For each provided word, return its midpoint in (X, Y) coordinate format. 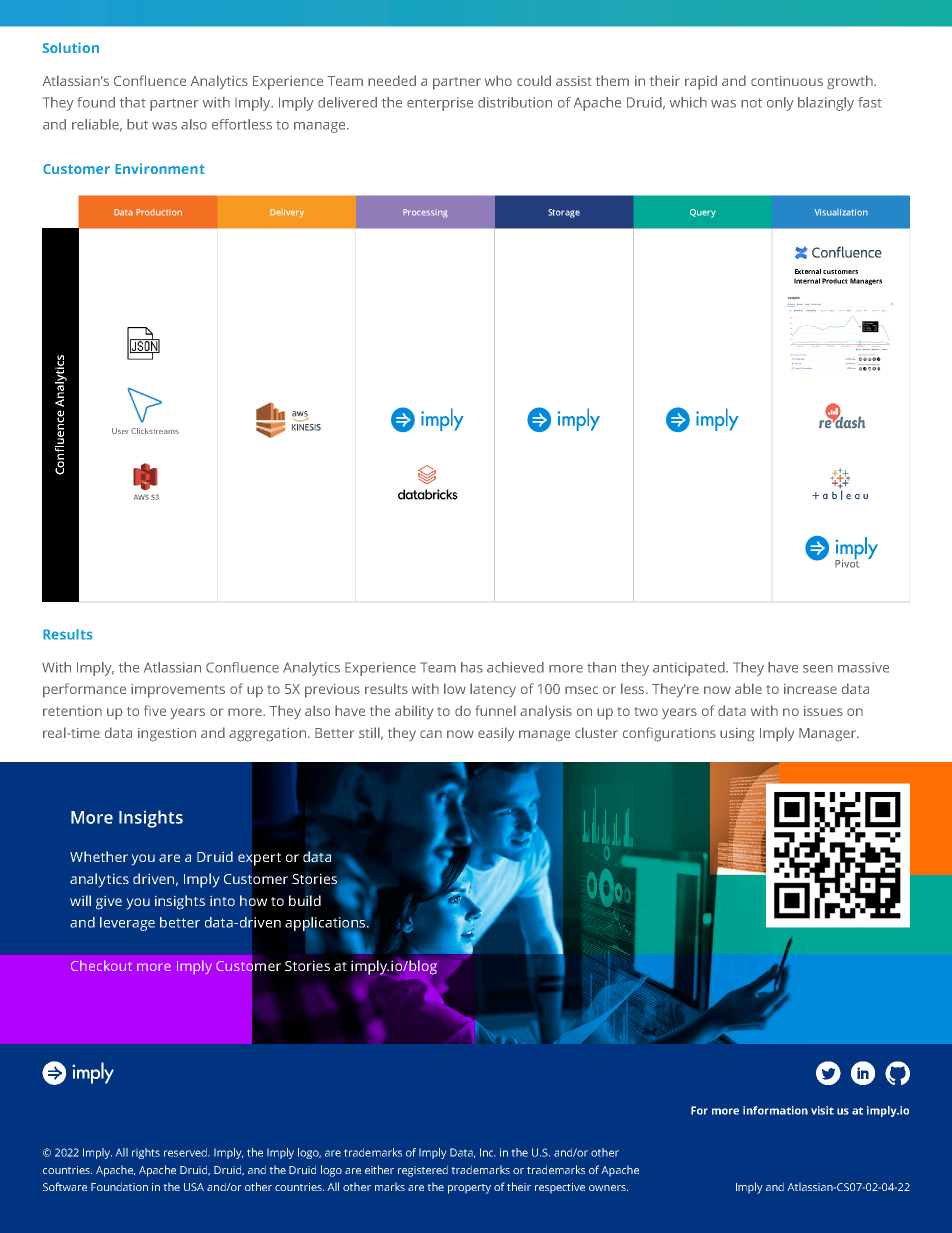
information (775, 1110)
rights (146, 1153)
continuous (787, 81)
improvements (178, 691)
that (133, 102)
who (498, 80)
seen (818, 669)
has (472, 667)
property (469, 1189)
